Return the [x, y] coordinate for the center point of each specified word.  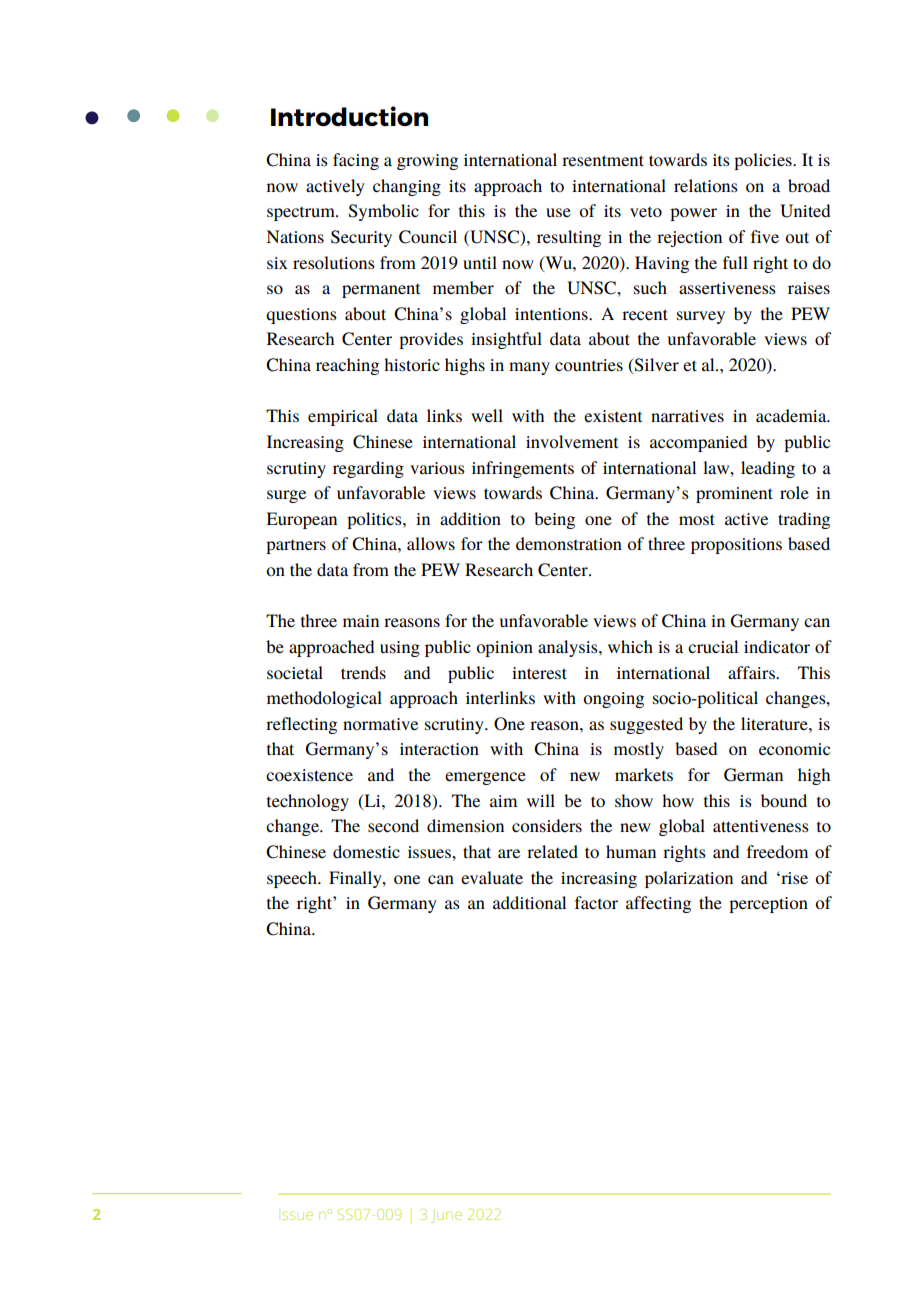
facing [356, 161]
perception [768, 905]
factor [596, 902]
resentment [603, 160]
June [446, 1217]
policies [764, 161]
